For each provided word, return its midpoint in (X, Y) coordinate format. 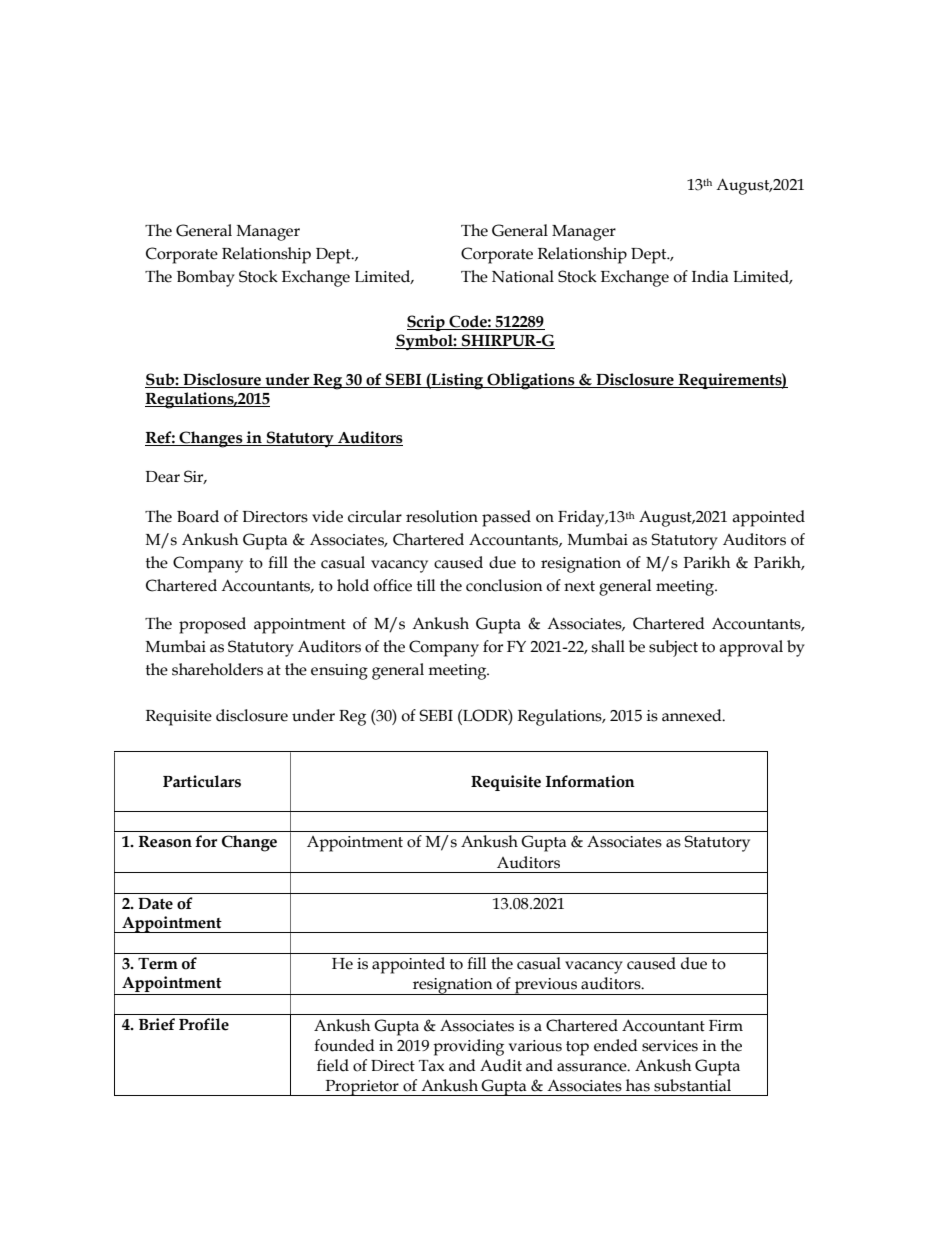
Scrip (427, 323)
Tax (431, 1066)
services (670, 1046)
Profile (204, 1024)
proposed (212, 625)
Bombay (206, 278)
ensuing (339, 672)
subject (673, 648)
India (710, 276)
